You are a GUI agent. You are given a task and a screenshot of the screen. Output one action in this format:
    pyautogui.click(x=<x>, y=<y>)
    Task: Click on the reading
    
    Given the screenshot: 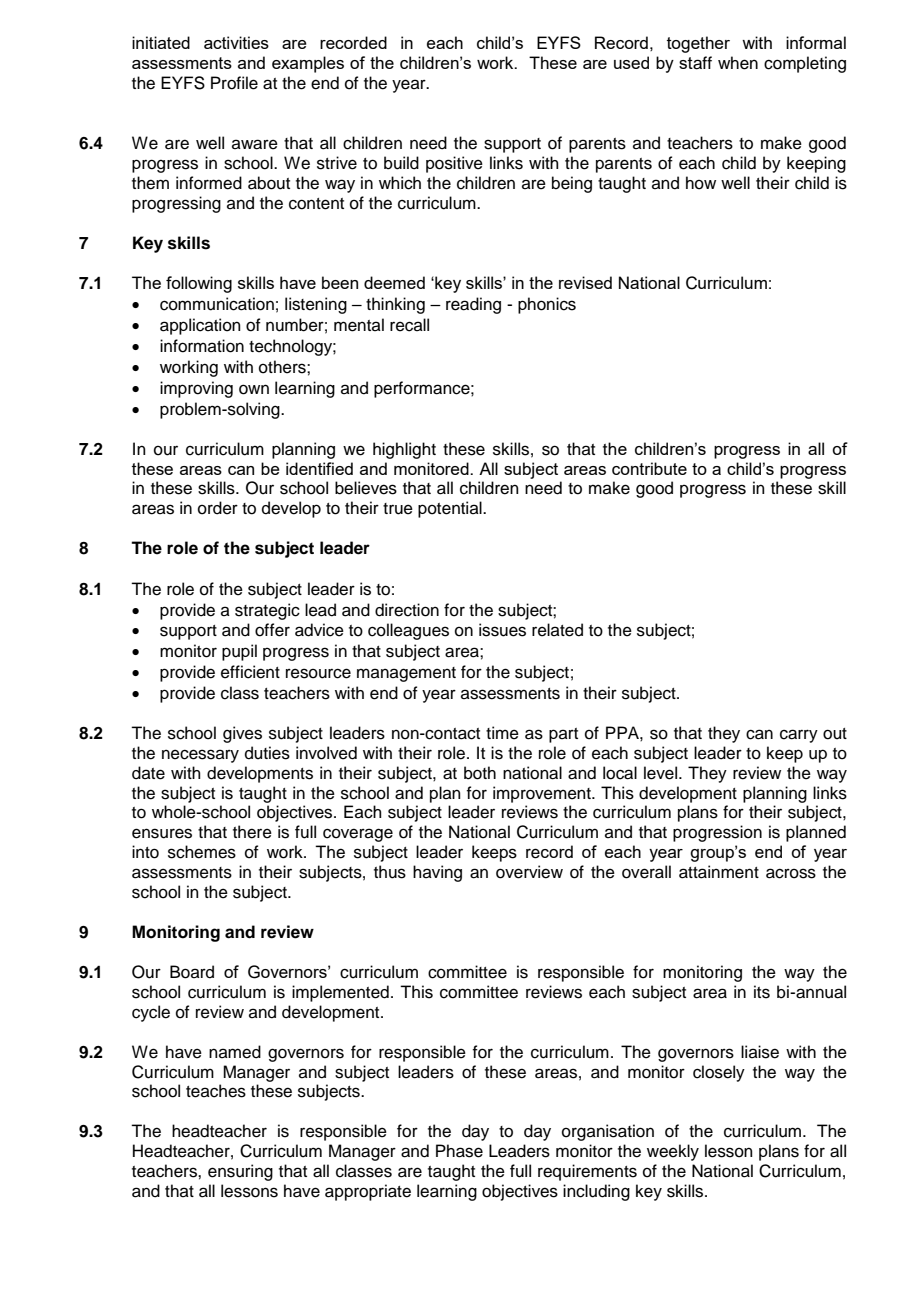 What is the action you would take?
    pyautogui.click(x=473, y=305)
